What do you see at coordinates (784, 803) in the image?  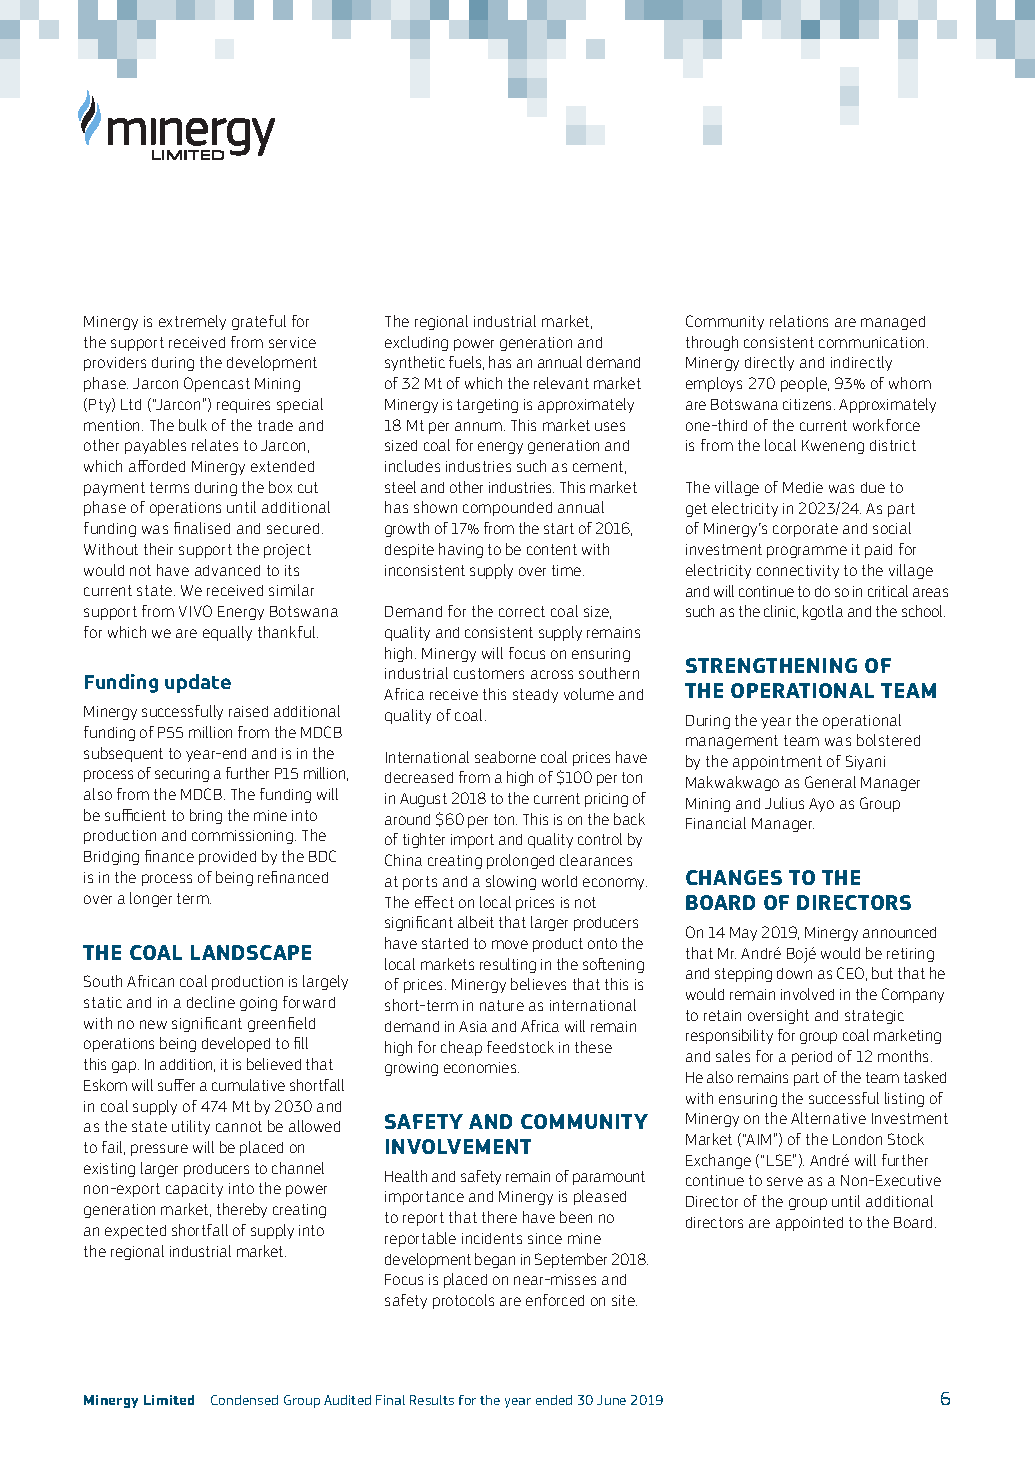 I see `Julius` at bounding box center [784, 803].
